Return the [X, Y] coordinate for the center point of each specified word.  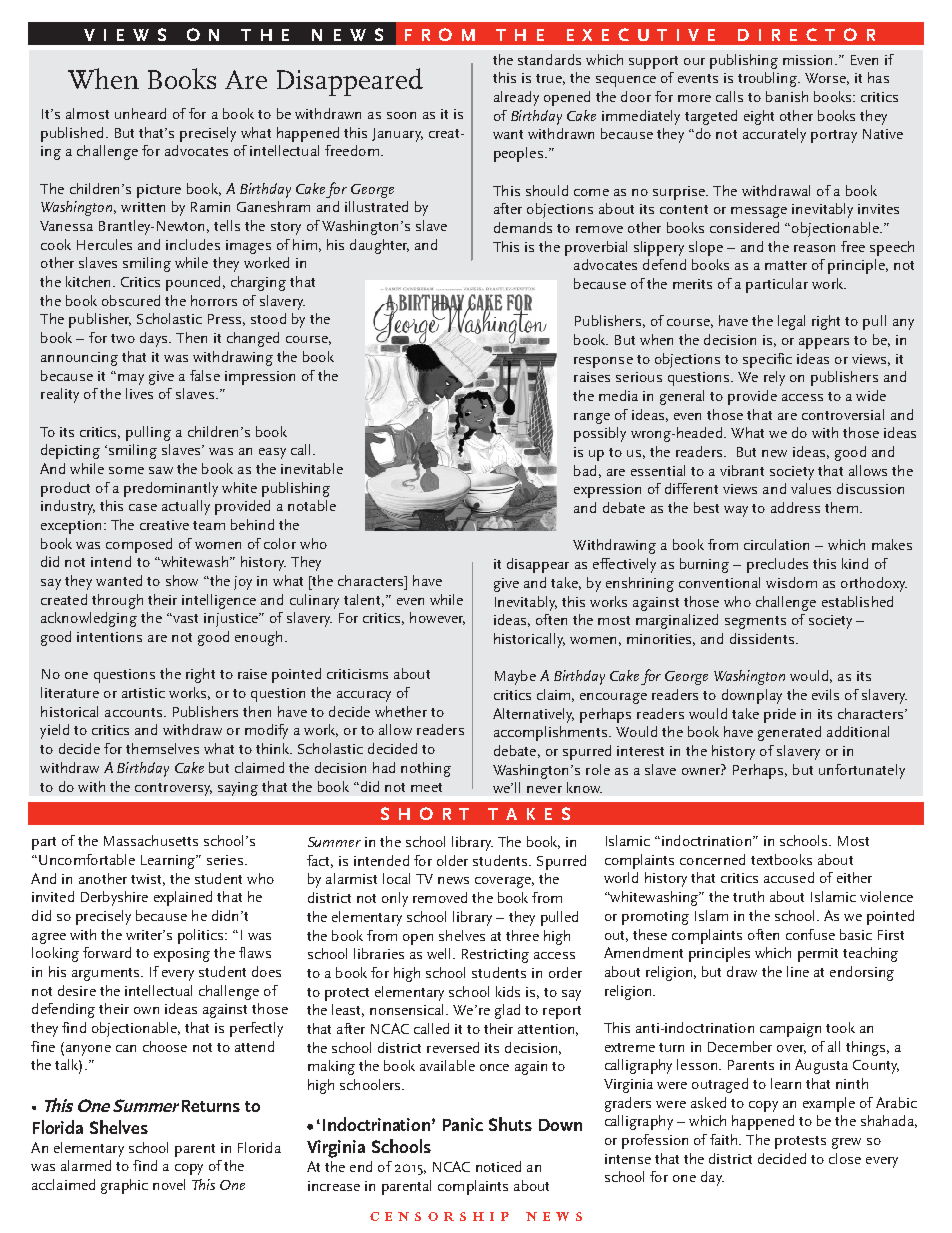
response [603, 362]
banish [787, 96]
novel [169, 1184]
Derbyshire [114, 898]
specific [767, 360]
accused [789, 877]
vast [184, 618]
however [437, 618]
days [155, 339]
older [452, 860]
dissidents [763, 638]
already [516, 98]
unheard [140, 113]
